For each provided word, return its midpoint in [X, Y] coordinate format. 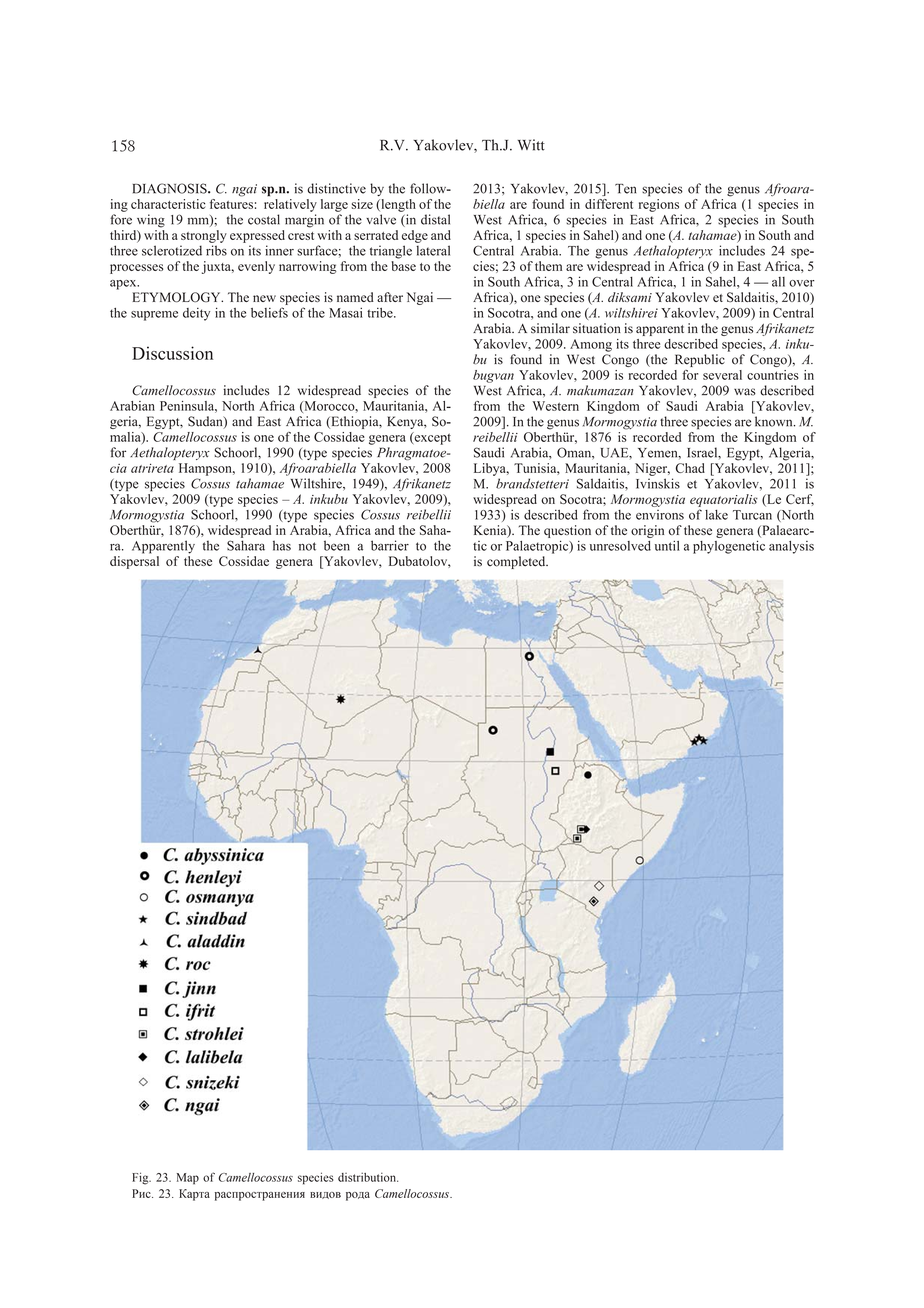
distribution [368, 1177]
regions [659, 205]
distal [435, 219]
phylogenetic [729, 547]
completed [517, 562]
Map [188, 1179]
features [231, 204]
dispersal [134, 562]
